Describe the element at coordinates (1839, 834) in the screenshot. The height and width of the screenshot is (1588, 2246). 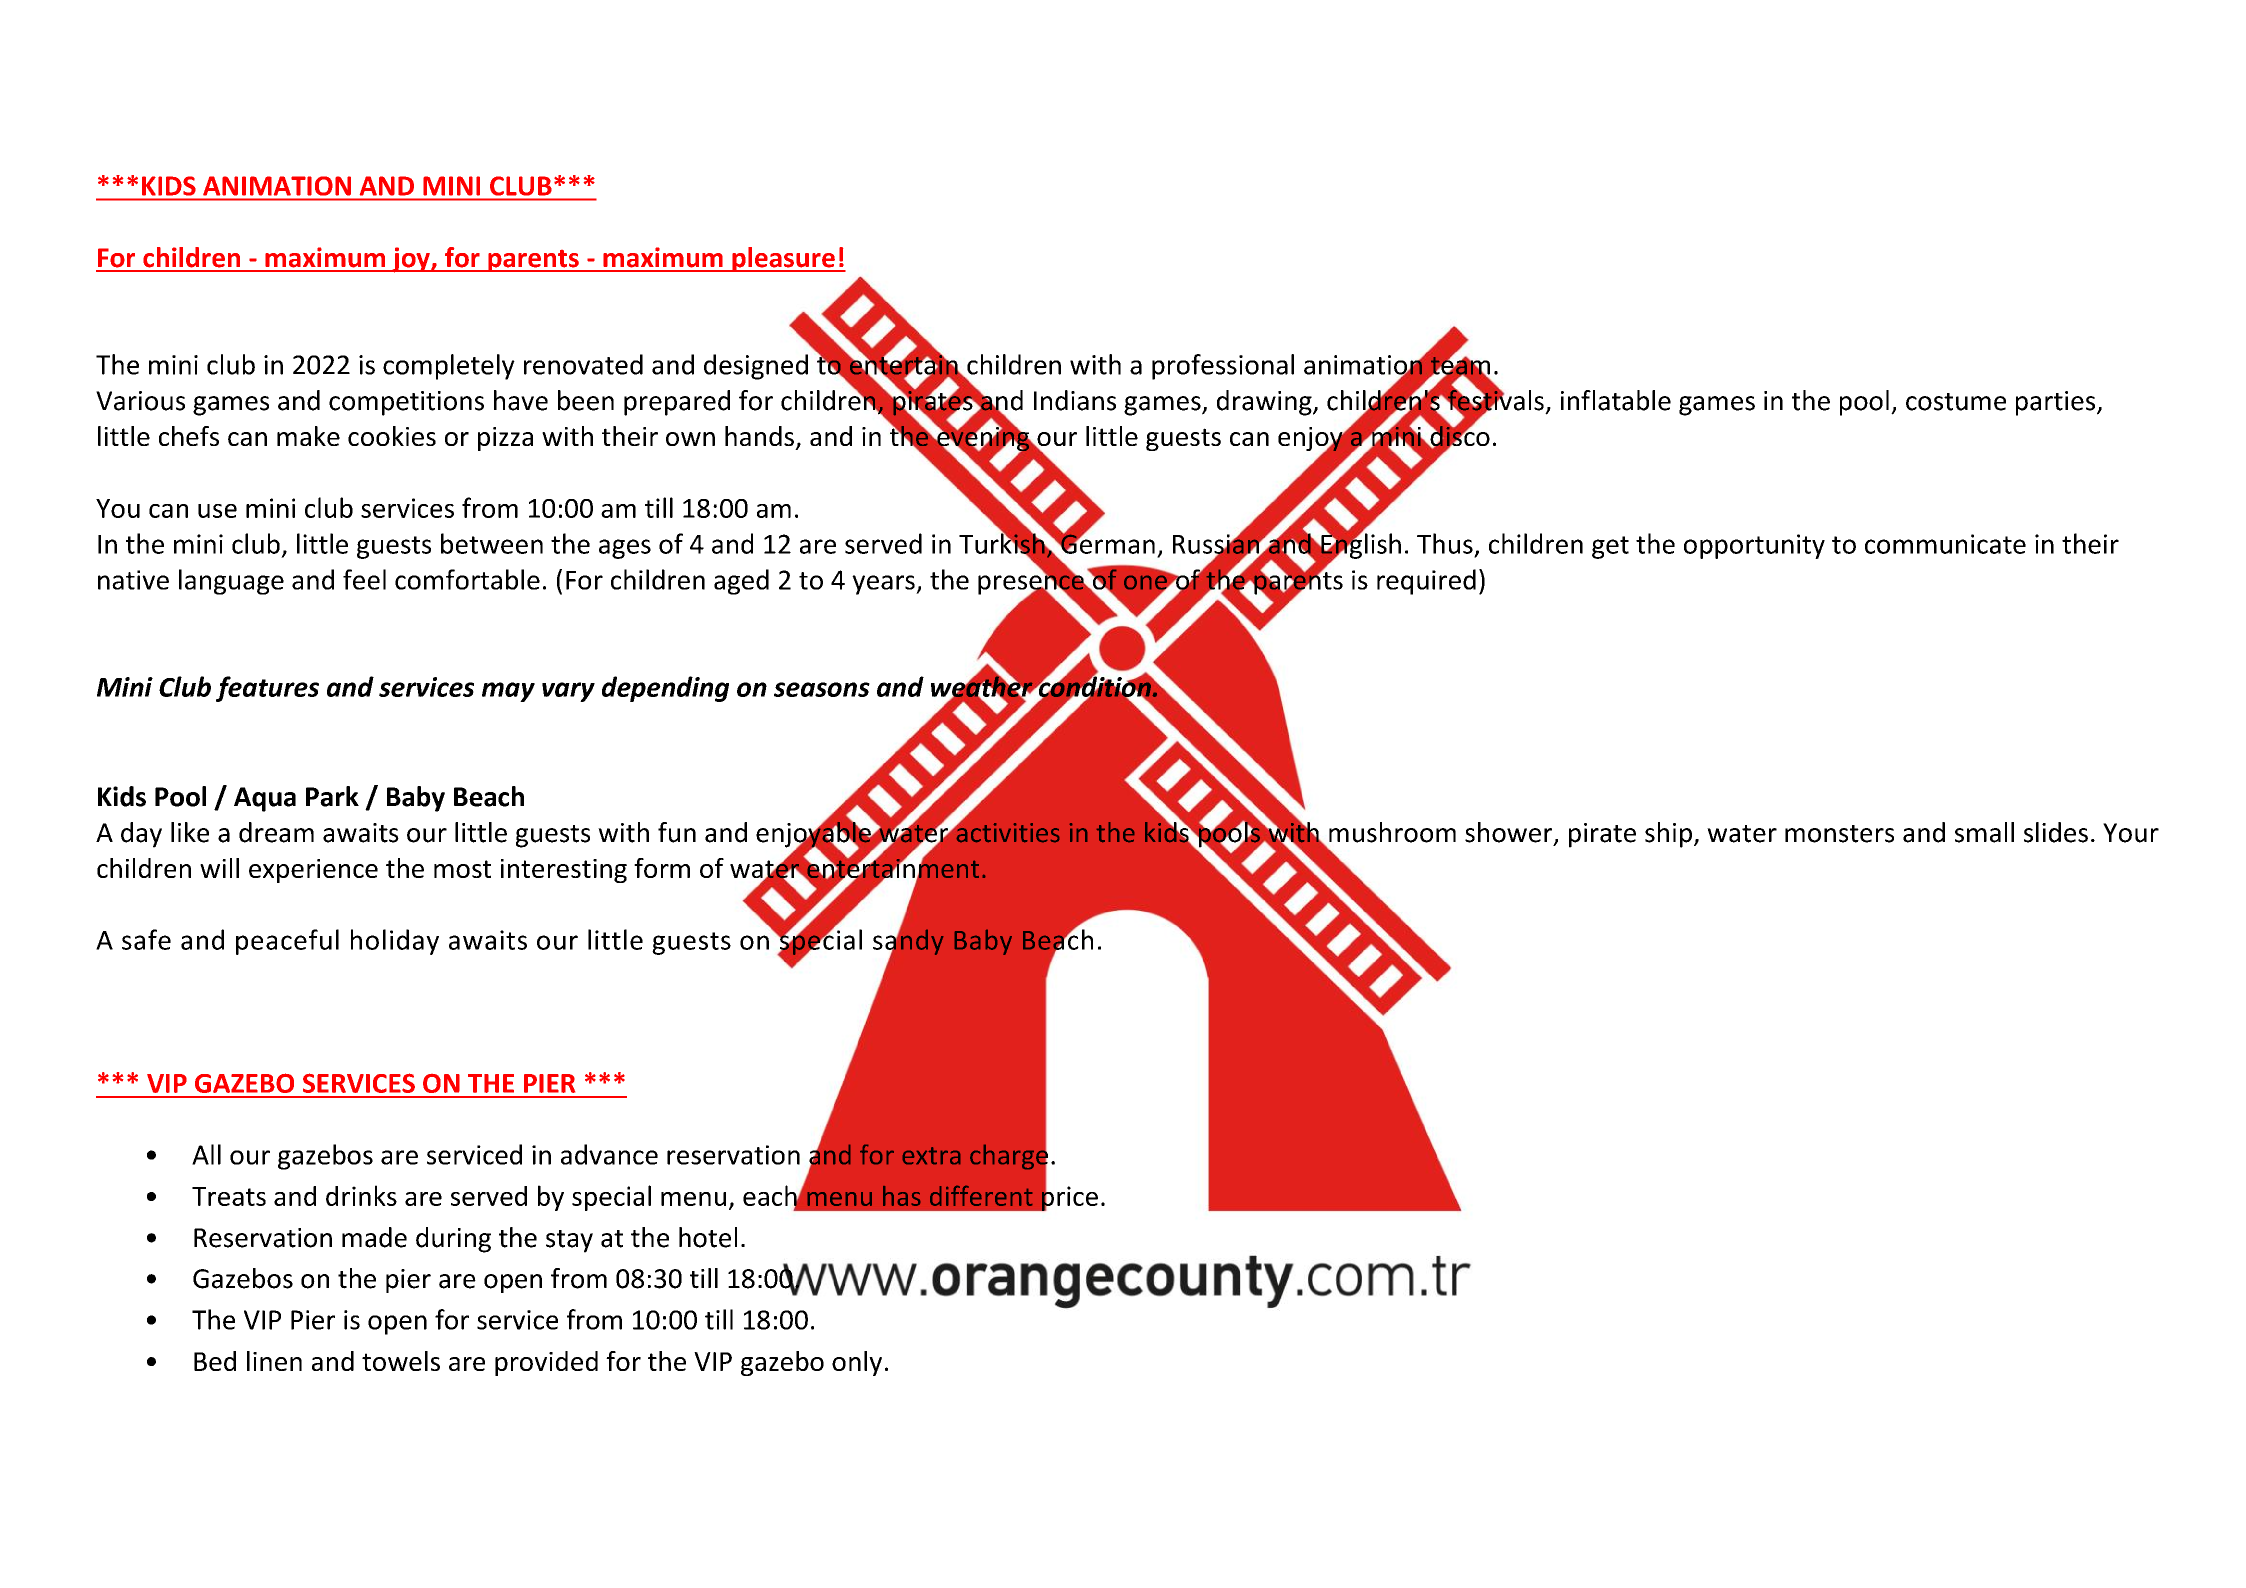
I see `monsters` at that location.
